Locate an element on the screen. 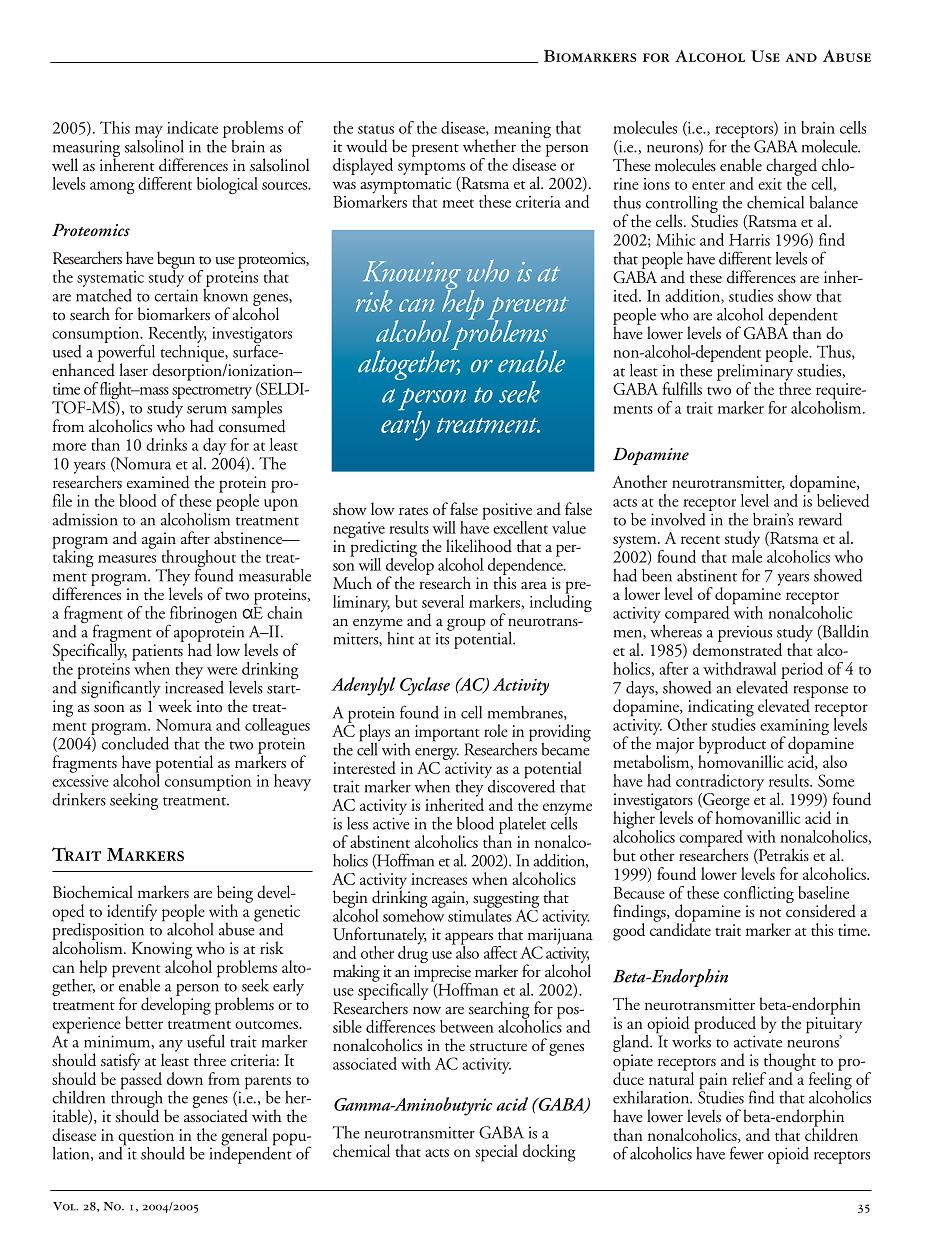 This screenshot has width=952, height=1240. its is located at coordinates (444, 637).
